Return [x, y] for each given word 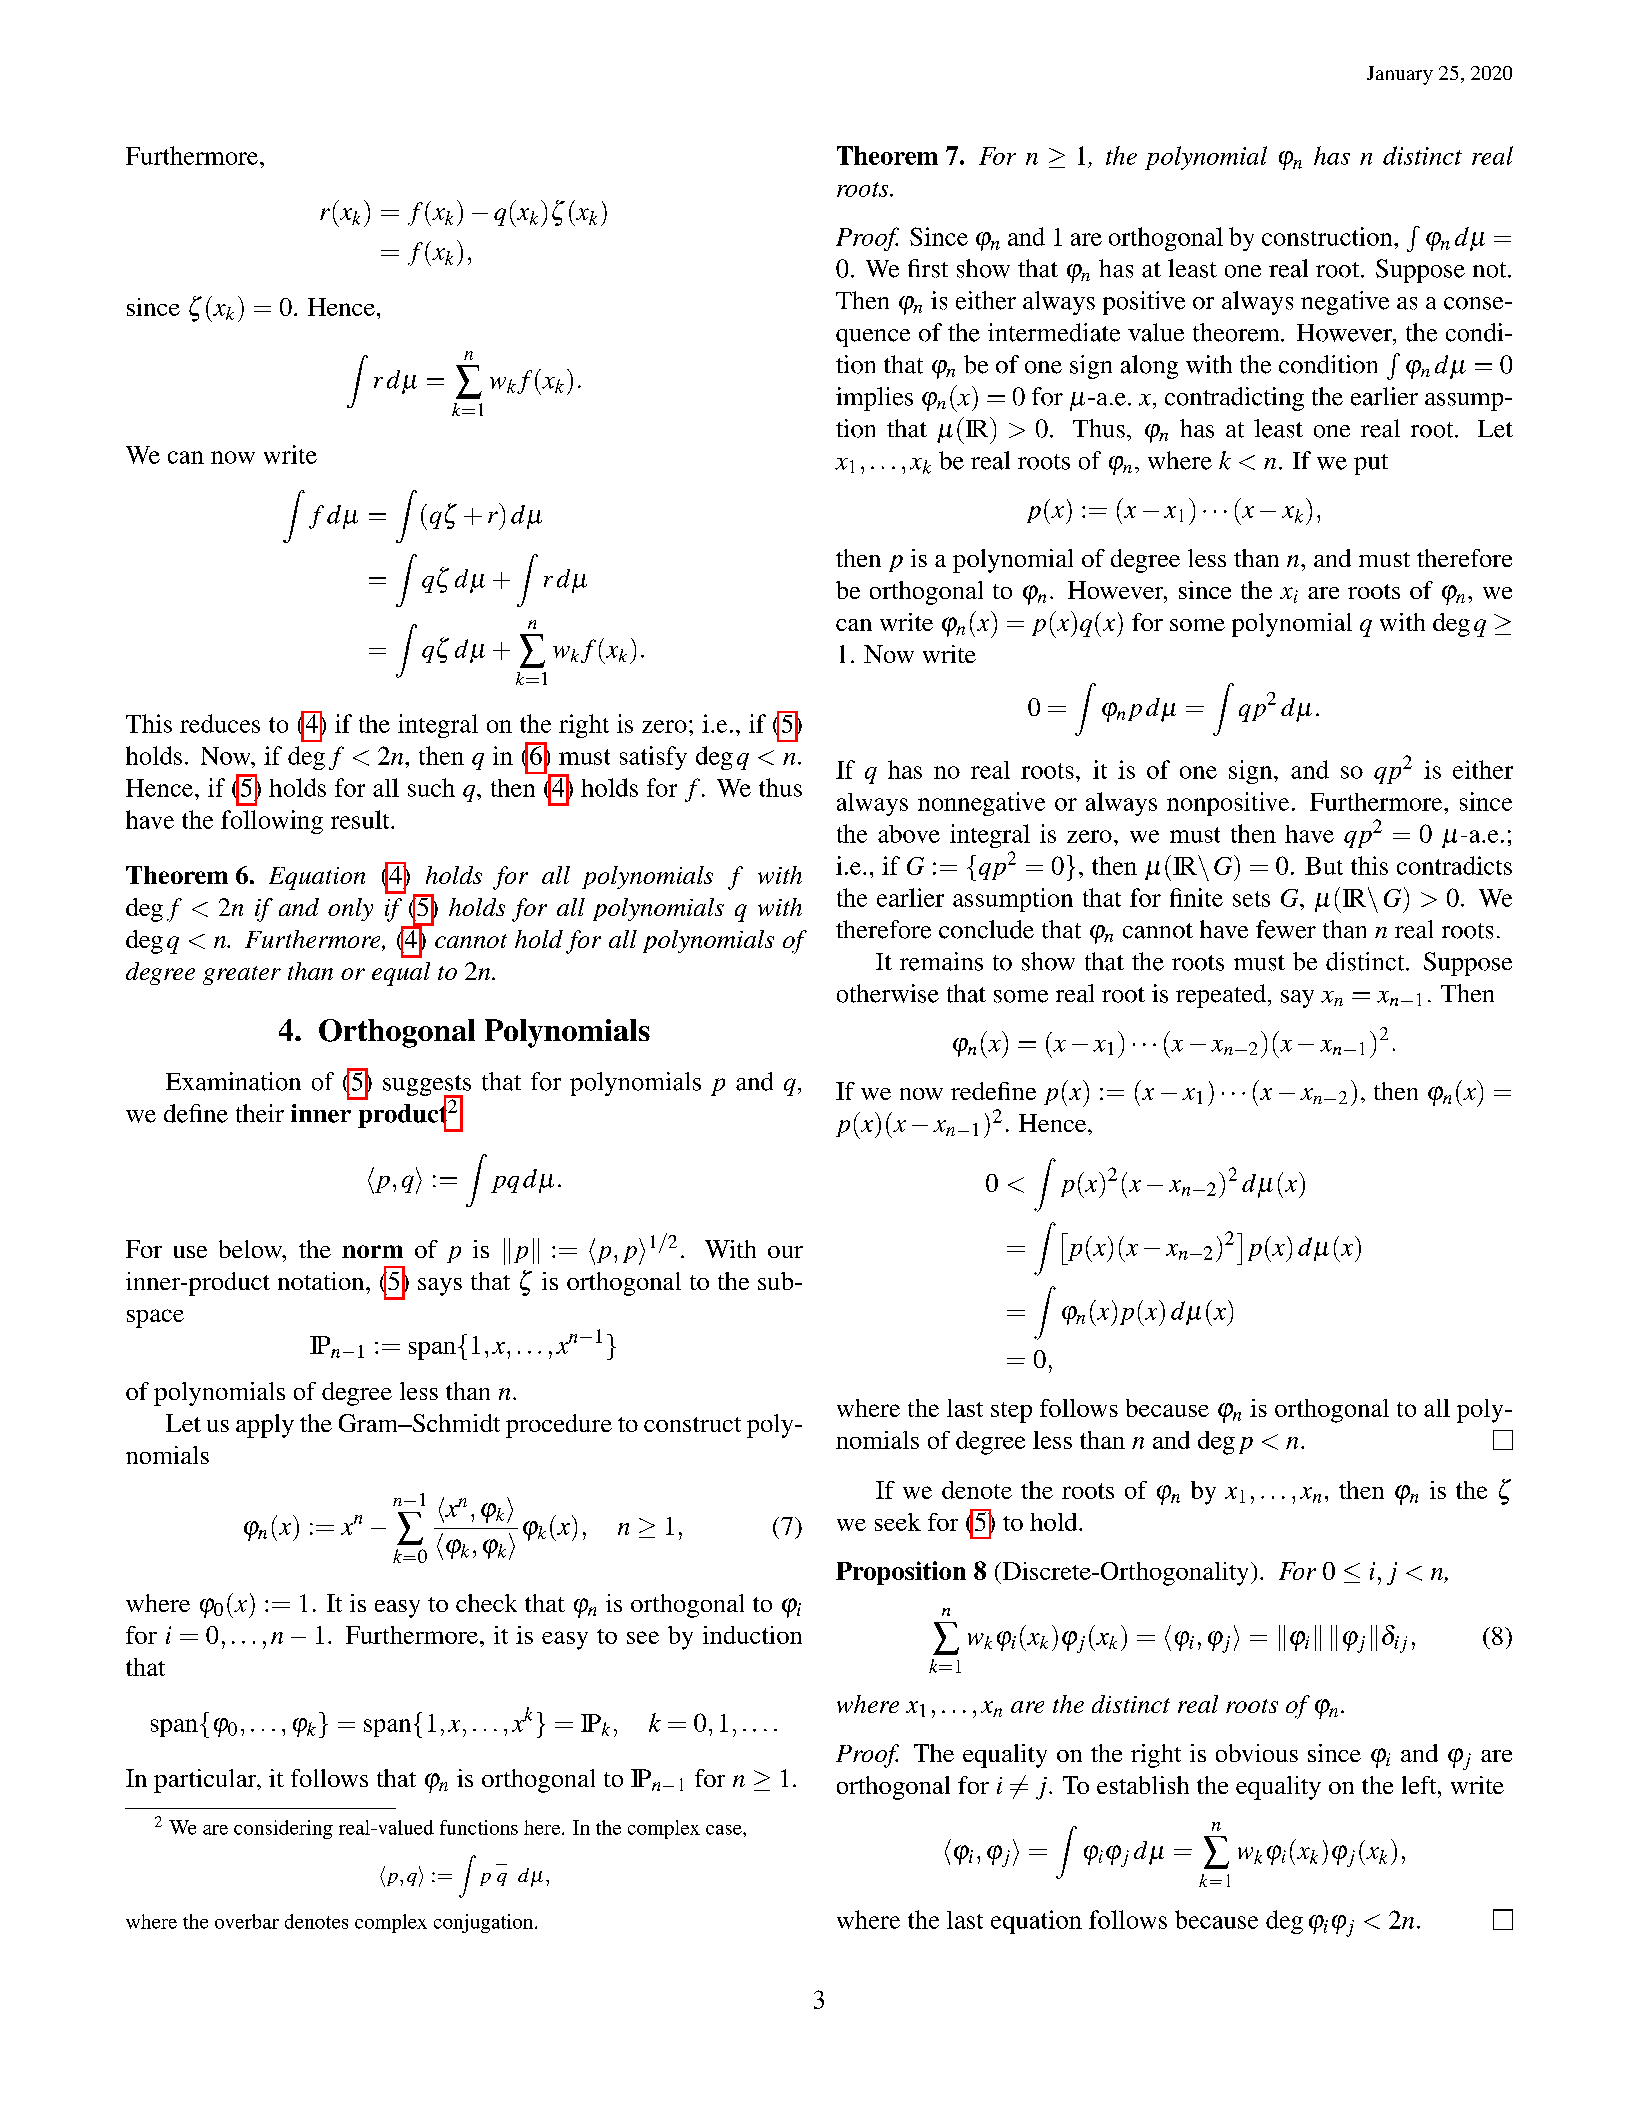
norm [372, 1251]
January [1400, 75]
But [1324, 866]
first [928, 268]
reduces [220, 723]
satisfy [653, 758]
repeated [1222, 996]
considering [283, 1829]
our [785, 1252]
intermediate [1054, 332]
